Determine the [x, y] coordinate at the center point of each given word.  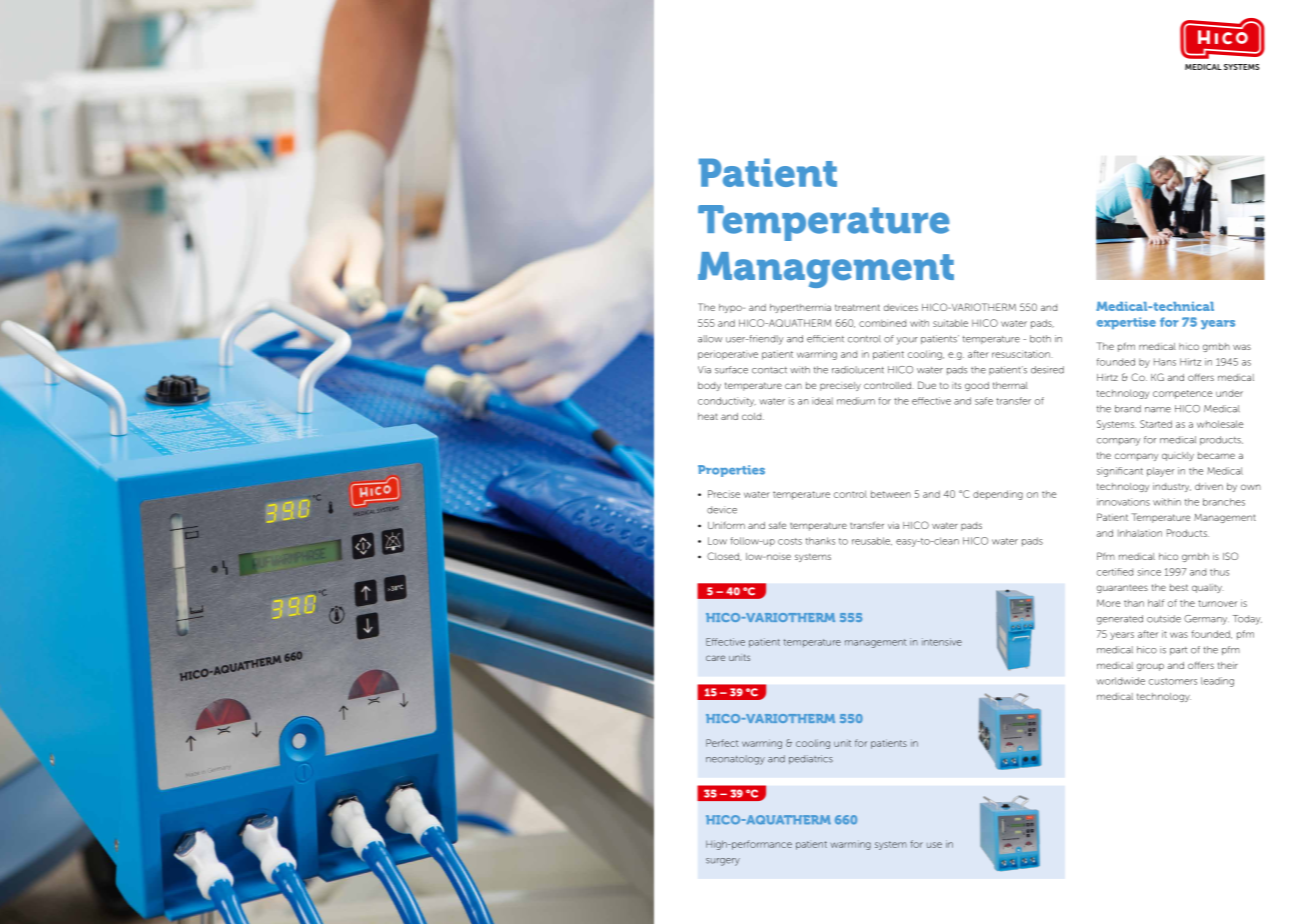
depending [998, 495]
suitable [950, 323]
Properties [731, 471]
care [715, 658]
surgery [723, 862]
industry [1172, 487]
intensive [942, 642]
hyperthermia [800, 308]
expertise [1126, 323]
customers [1173, 681]
